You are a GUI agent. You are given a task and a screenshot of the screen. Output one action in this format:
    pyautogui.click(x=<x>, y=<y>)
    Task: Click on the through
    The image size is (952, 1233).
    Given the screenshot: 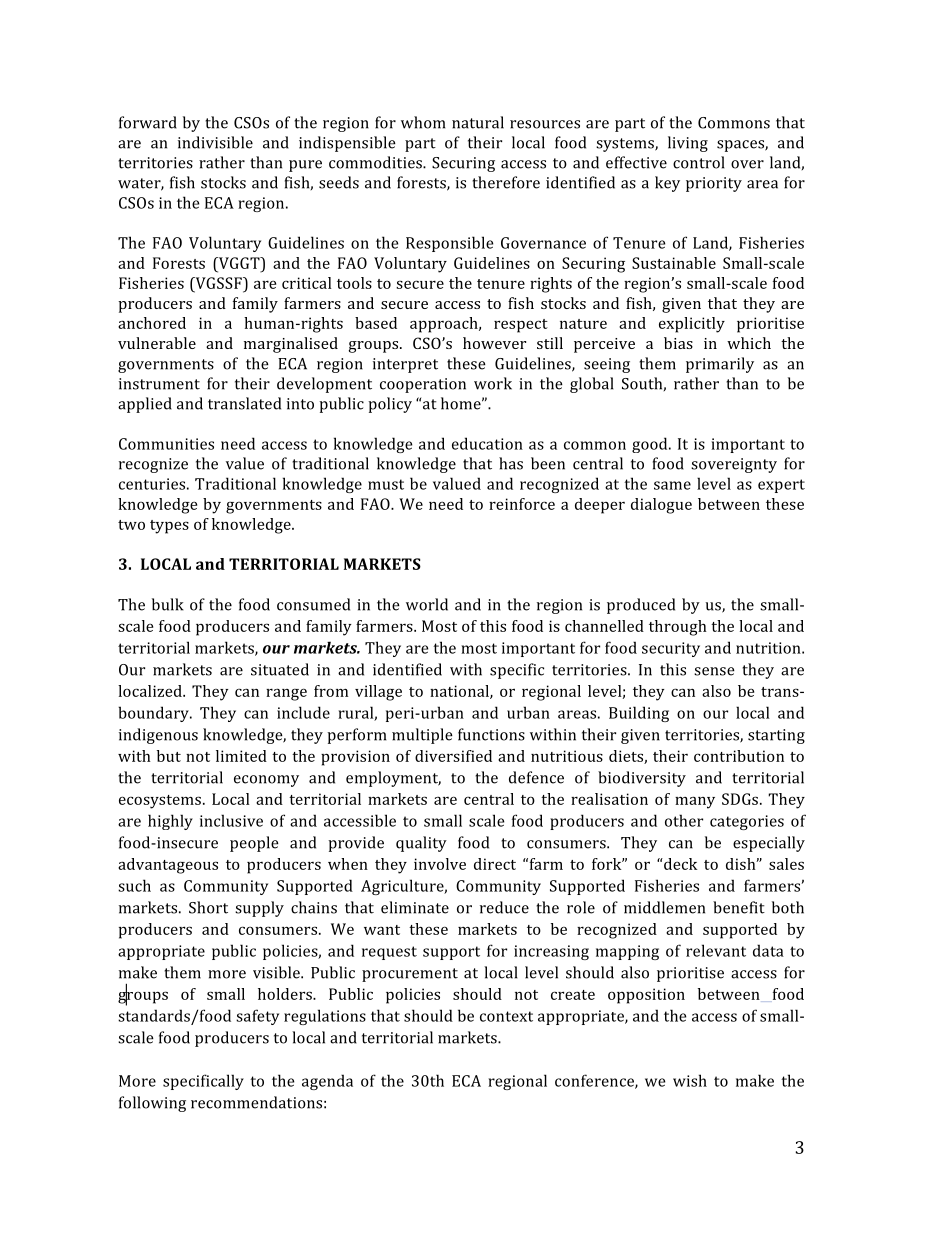 What is the action you would take?
    pyautogui.click(x=678, y=628)
